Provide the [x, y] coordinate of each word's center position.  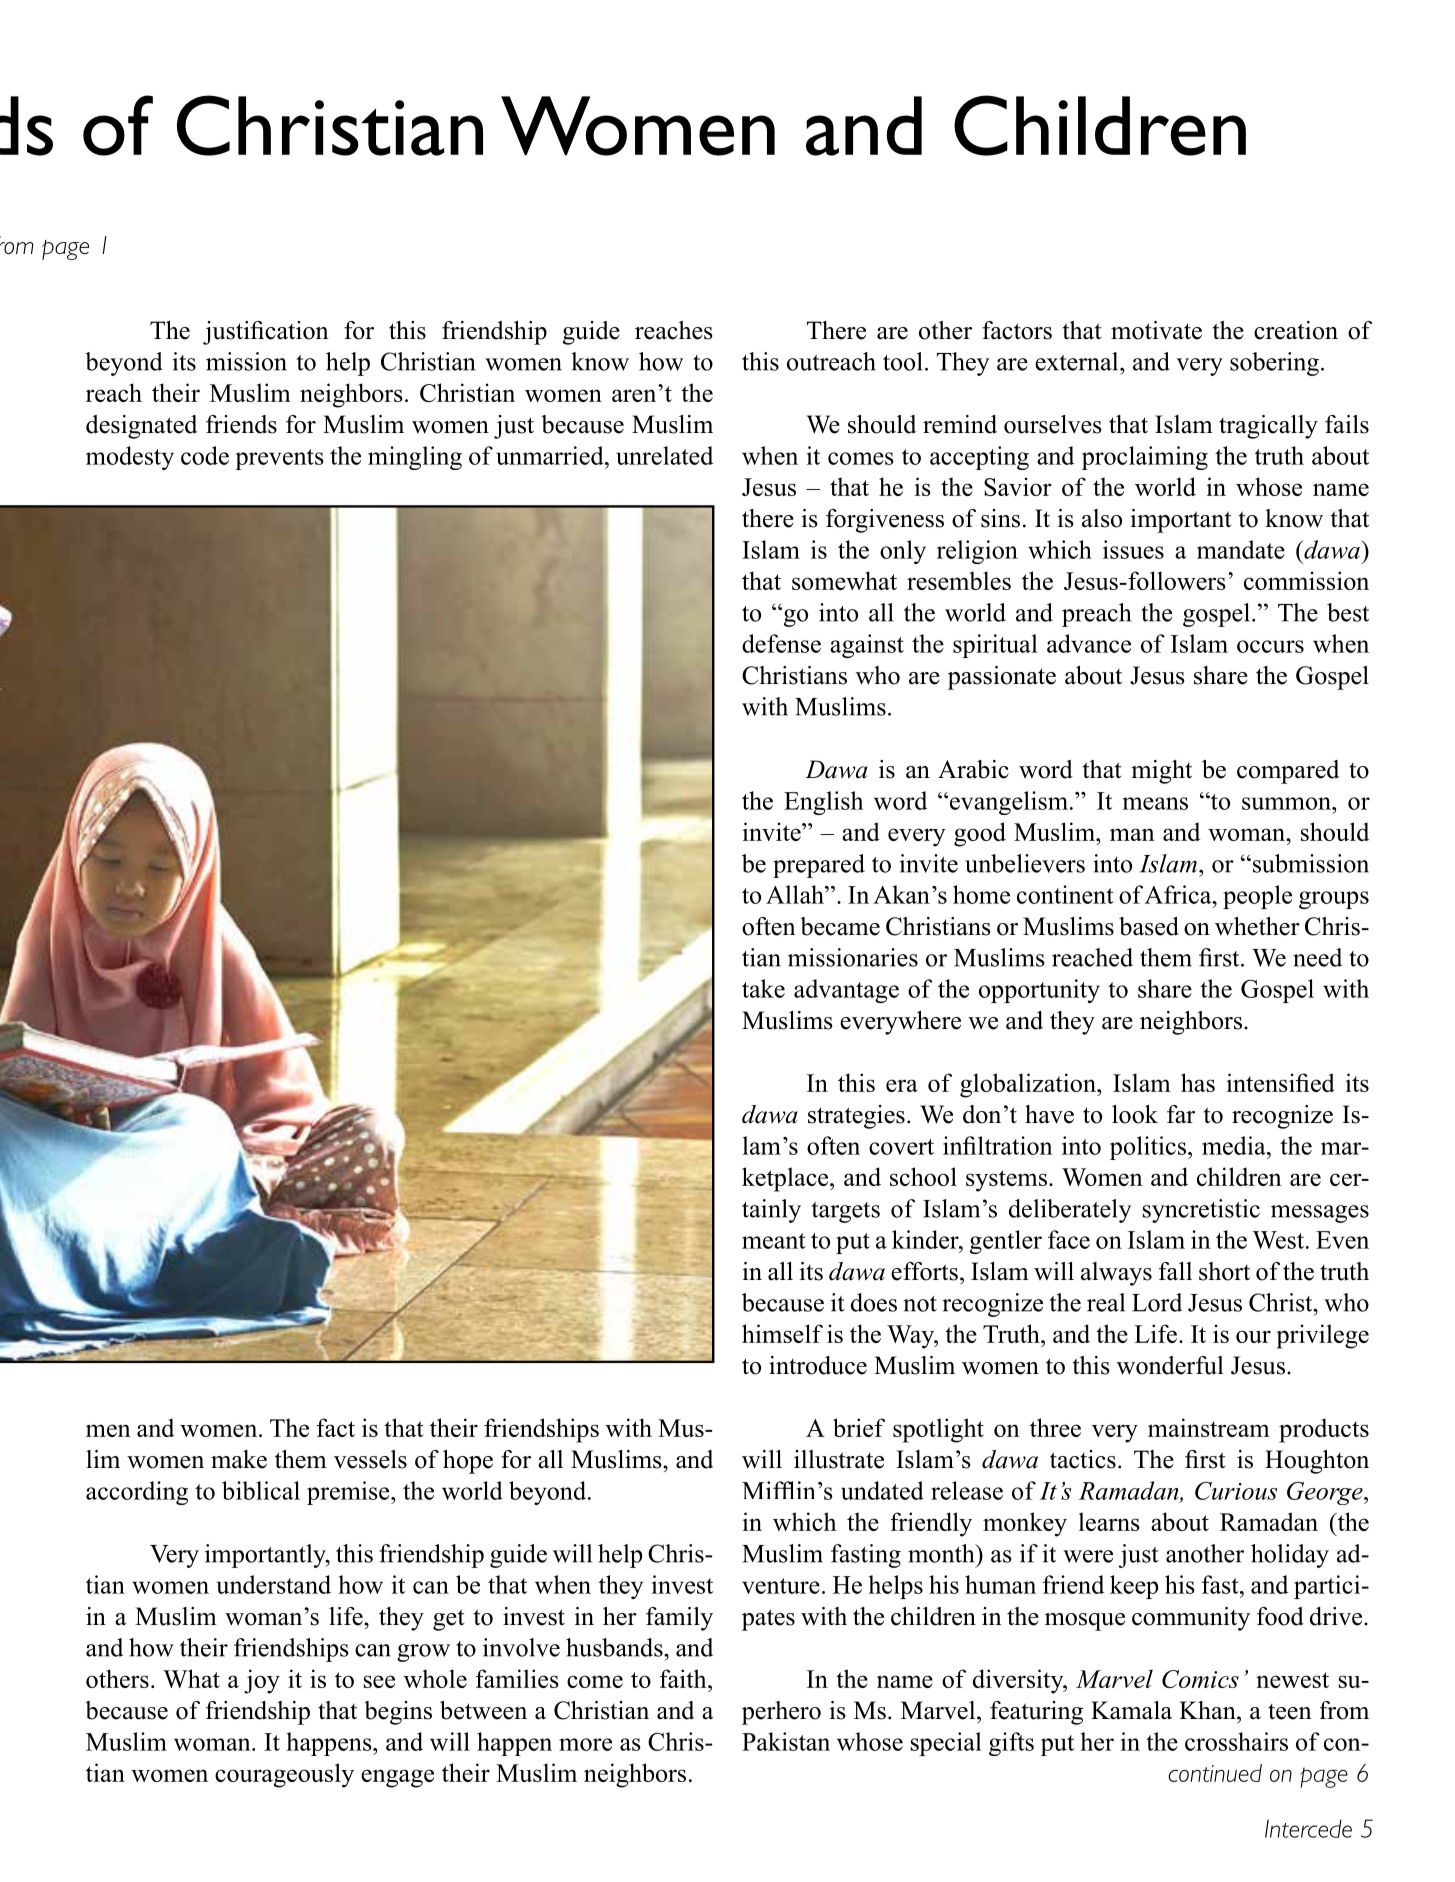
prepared [819, 866]
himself [782, 1333]
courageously [284, 1775]
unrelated [664, 455]
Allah [796, 894]
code [205, 455]
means [1155, 803]
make [239, 1459]
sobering [1274, 364]
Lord [1157, 1302]
